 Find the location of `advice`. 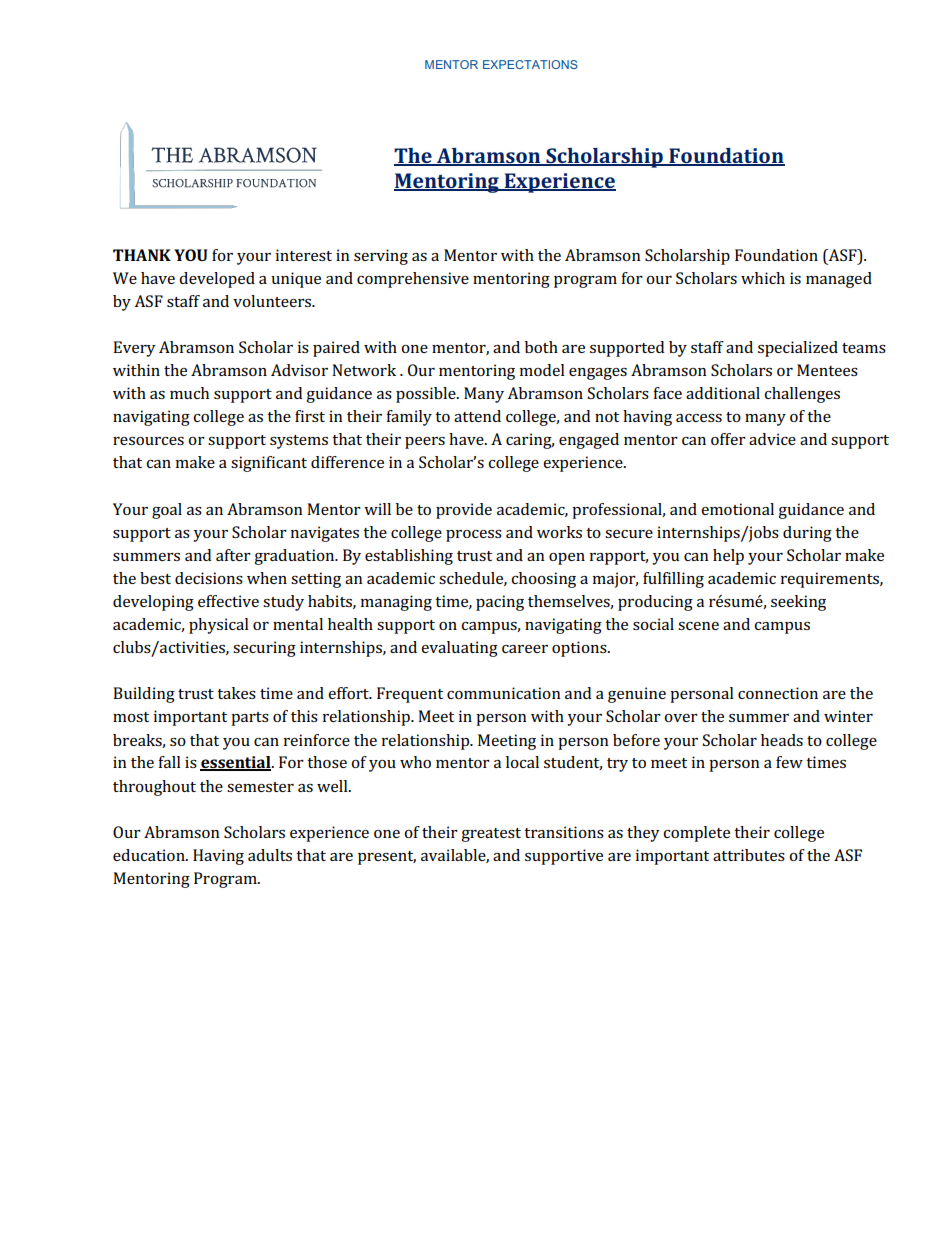

advice is located at coordinates (772, 439).
